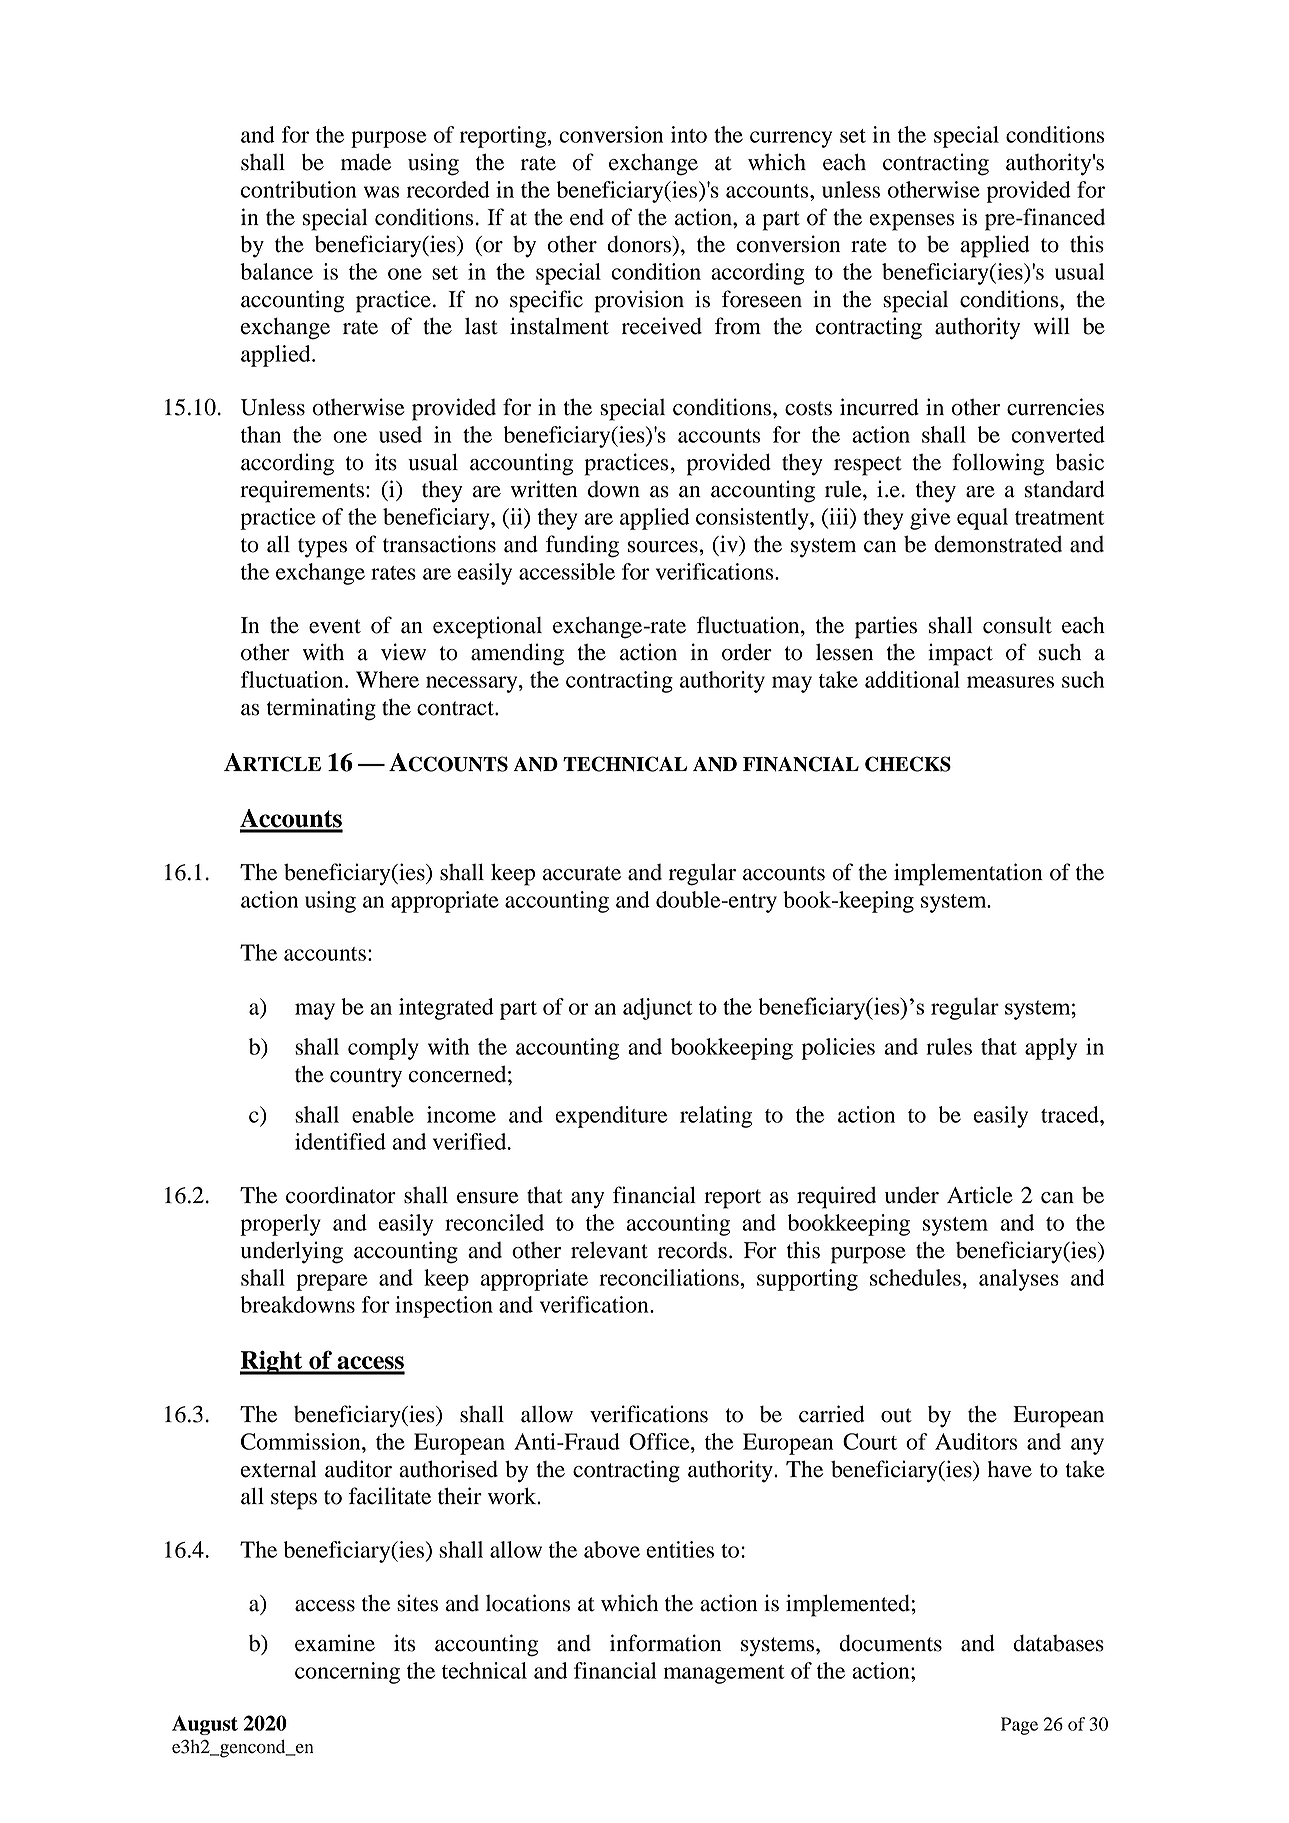  What do you see at coordinates (960, 654) in the page?
I see `impact` at bounding box center [960, 654].
